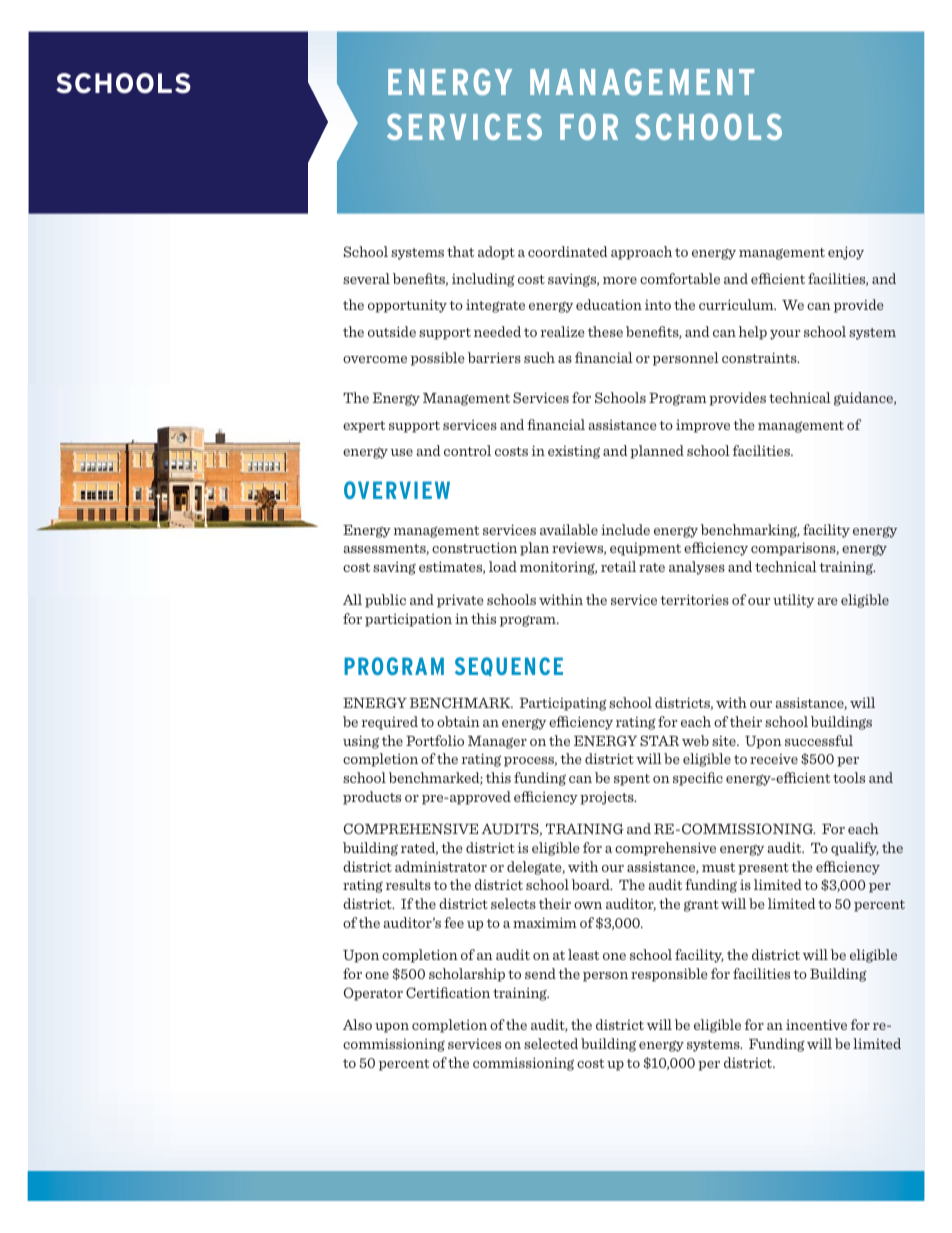 This screenshot has height=1233, width=952. I want to click on incentive, so click(816, 1024).
